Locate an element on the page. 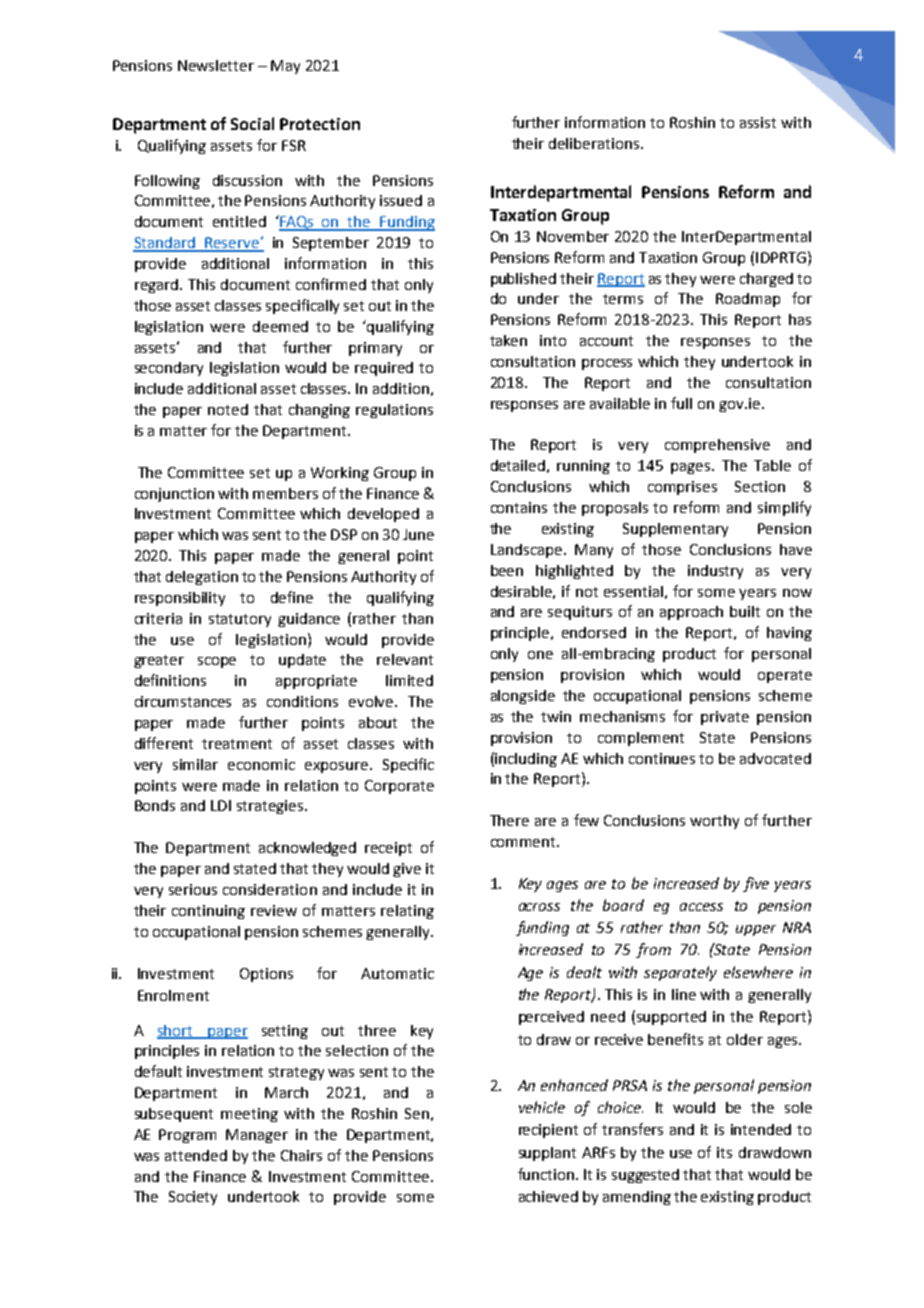 This image has width=924, height=1308. comprehensive is located at coordinates (717, 446).
